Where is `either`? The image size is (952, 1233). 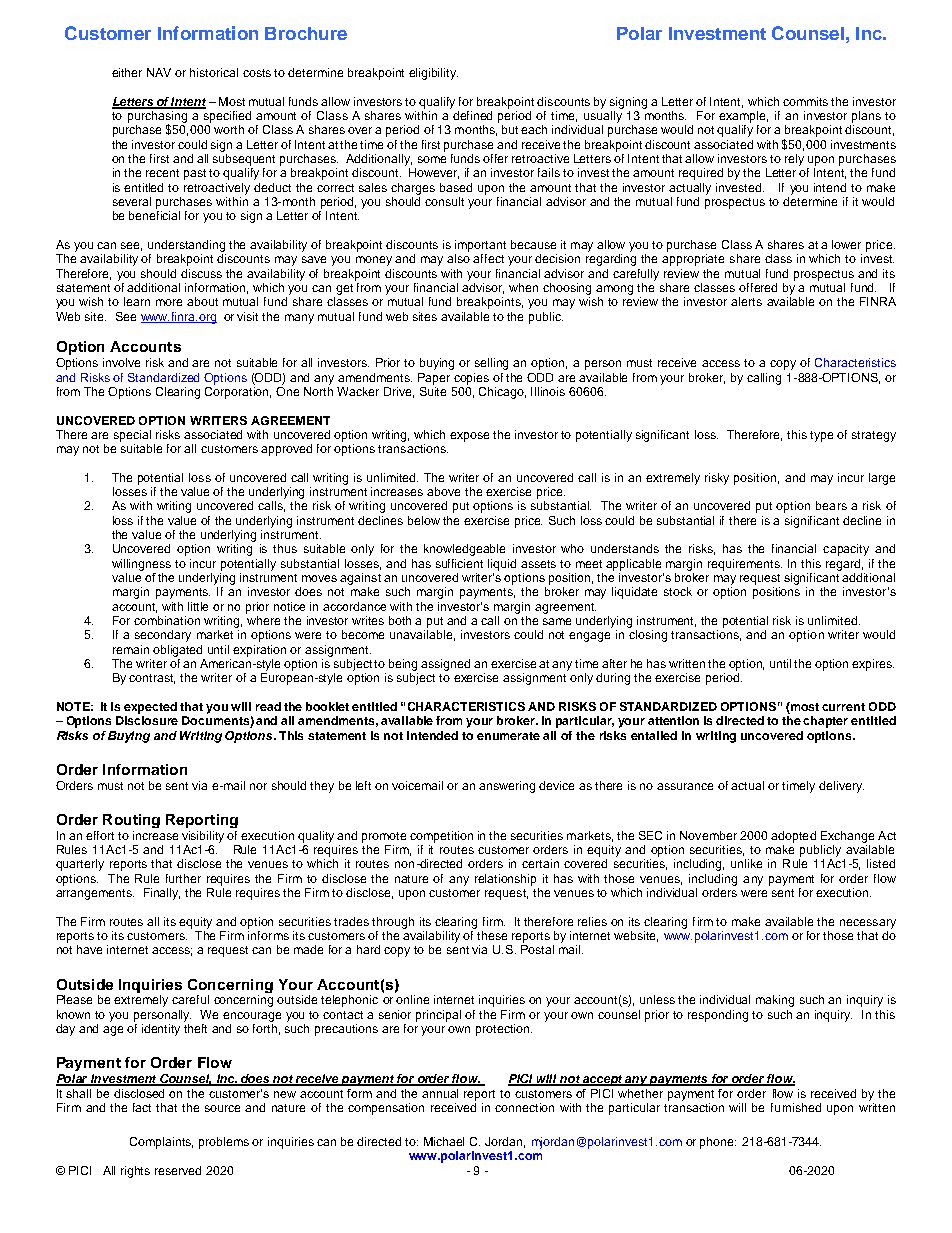 either is located at coordinates (127, 72).
